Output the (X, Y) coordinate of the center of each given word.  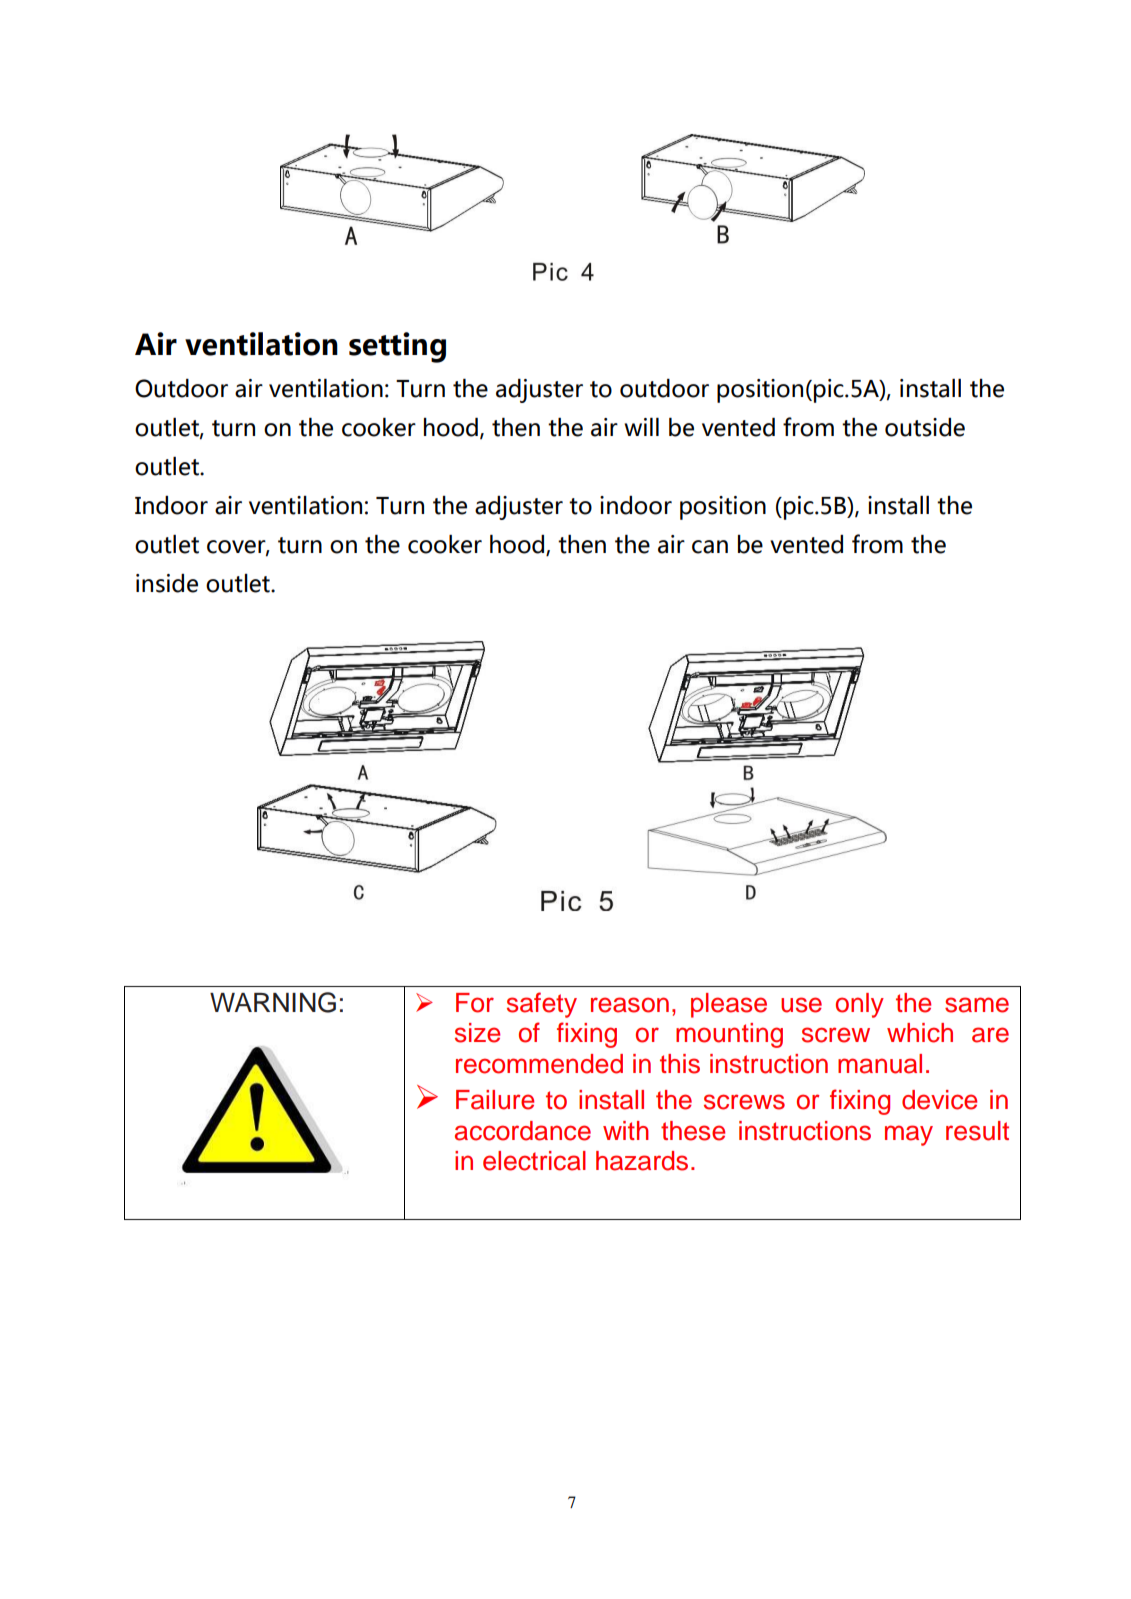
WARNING (273, 1002)
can (710, 547)
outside (925, 427)
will (641, 427)
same (977, 1005)
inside (167, 583)
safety (542, 1005)
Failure (495, 1100)
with (626, 1130)
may (909, 1135)
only (860, 1005)
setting (397, 347)
